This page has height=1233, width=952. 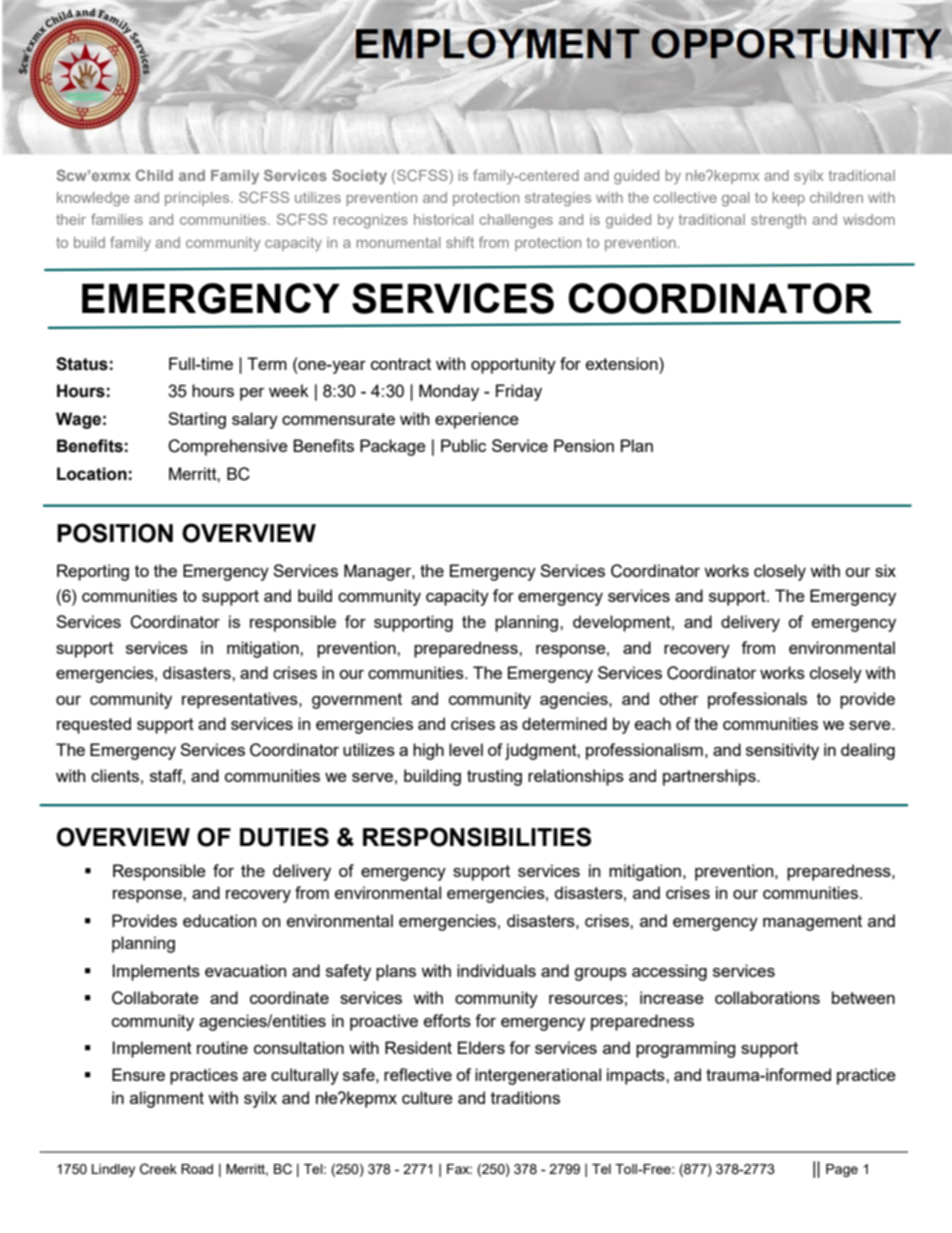 I want to click on keep, so click(x=789, y=199).
